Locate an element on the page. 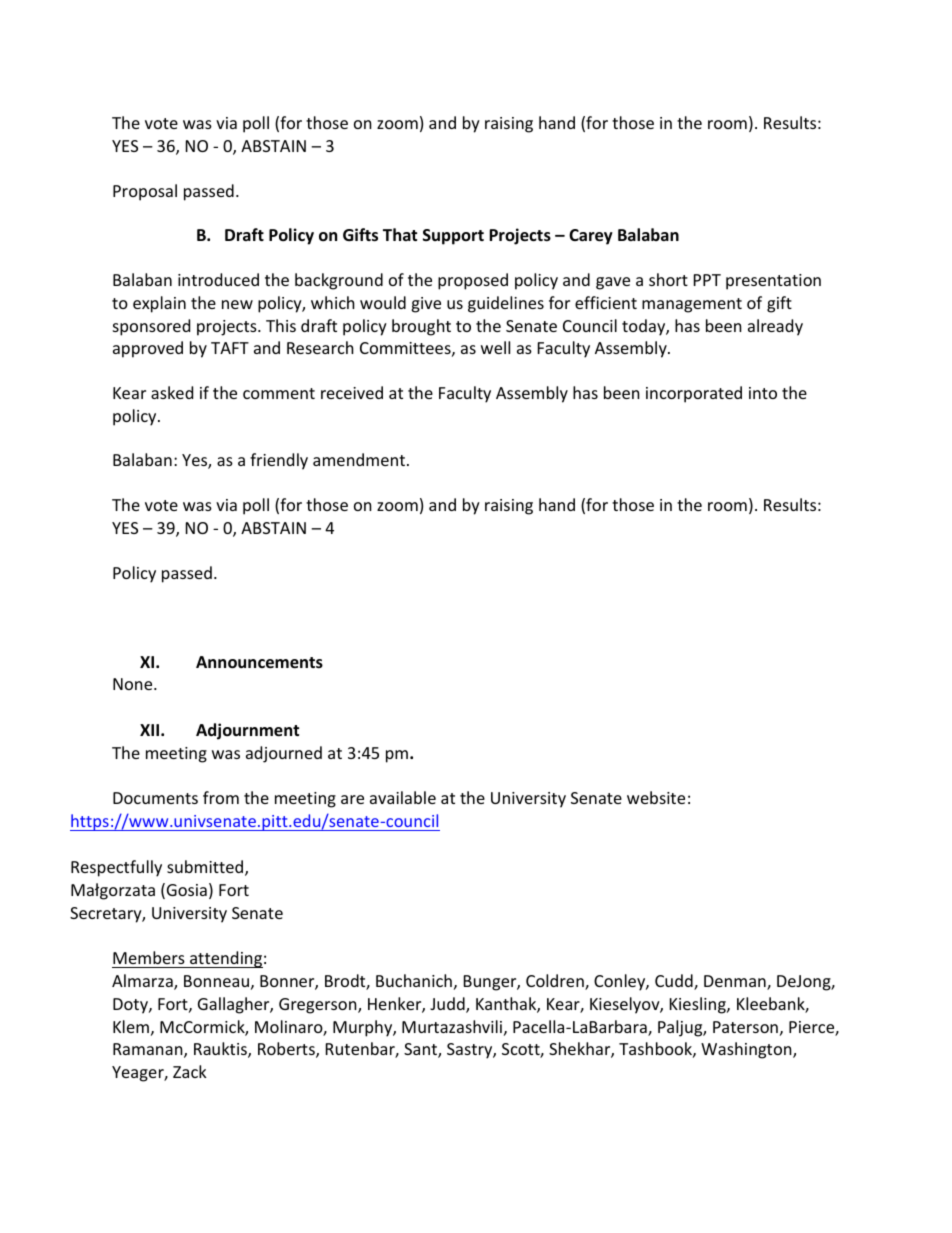  Announcements is located at coordinates (259, 662).
